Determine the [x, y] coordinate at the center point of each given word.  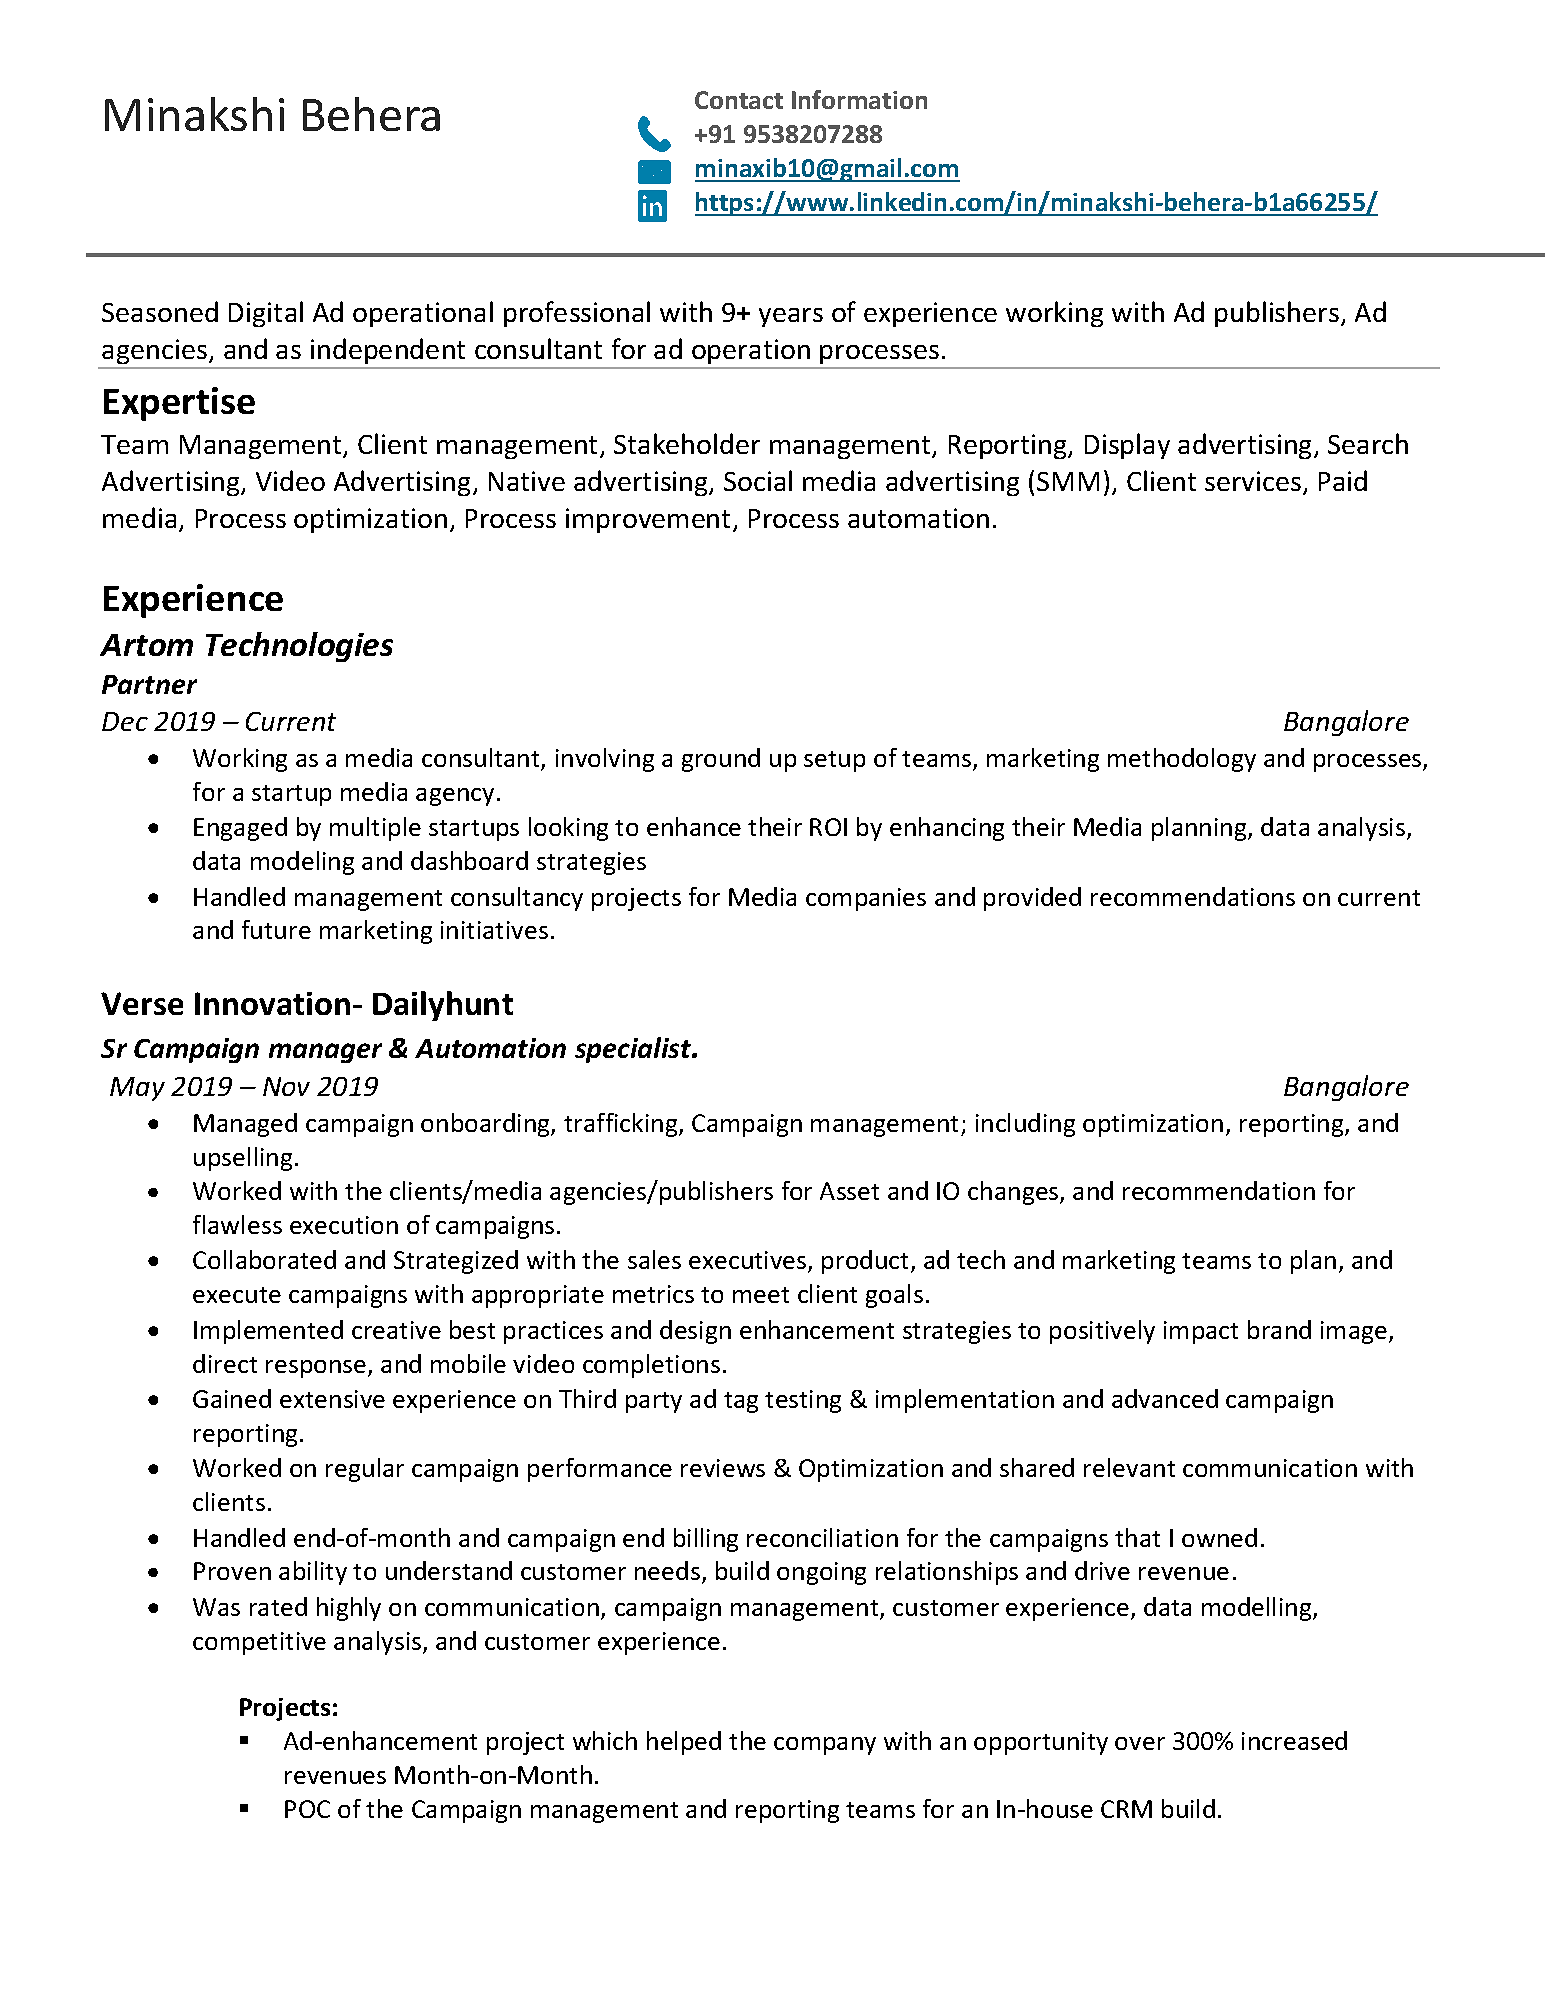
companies [866, 899]
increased [1294, 1740]
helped [684, 1743]
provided [1032, 899]
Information [859, 99]
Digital [266, 314]
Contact [739, 100]
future [276, 929]
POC [307, 1809]
